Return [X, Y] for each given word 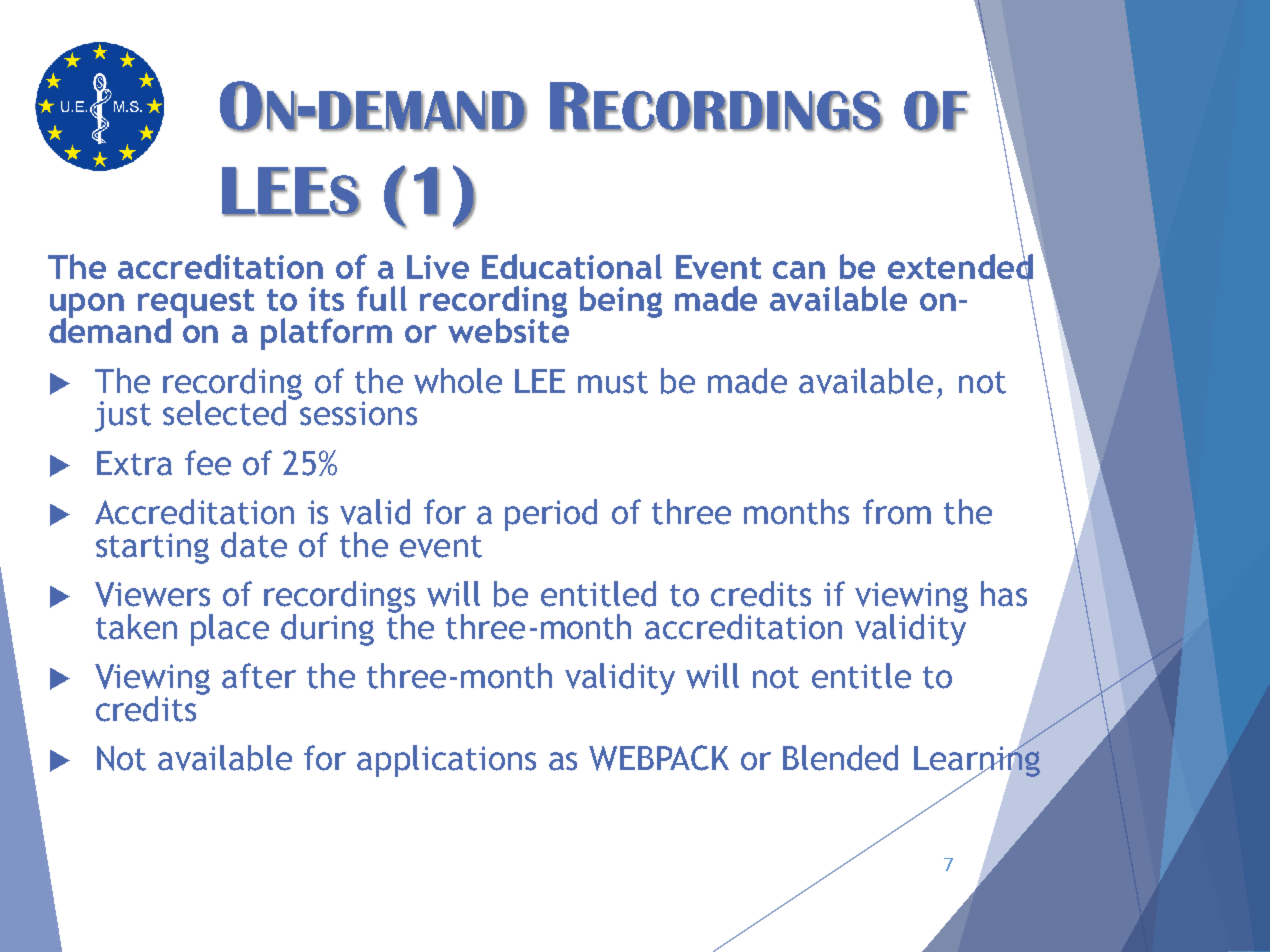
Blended [840, 758]
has [1004, 594]
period [551, 515]
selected [226, 412]
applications [446, 761]
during [327, 630]
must [613, 382]
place [230, 630]
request [196, 304]
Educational [572, 266]
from [897, 512]
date [254, 545]
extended [960, 266]
